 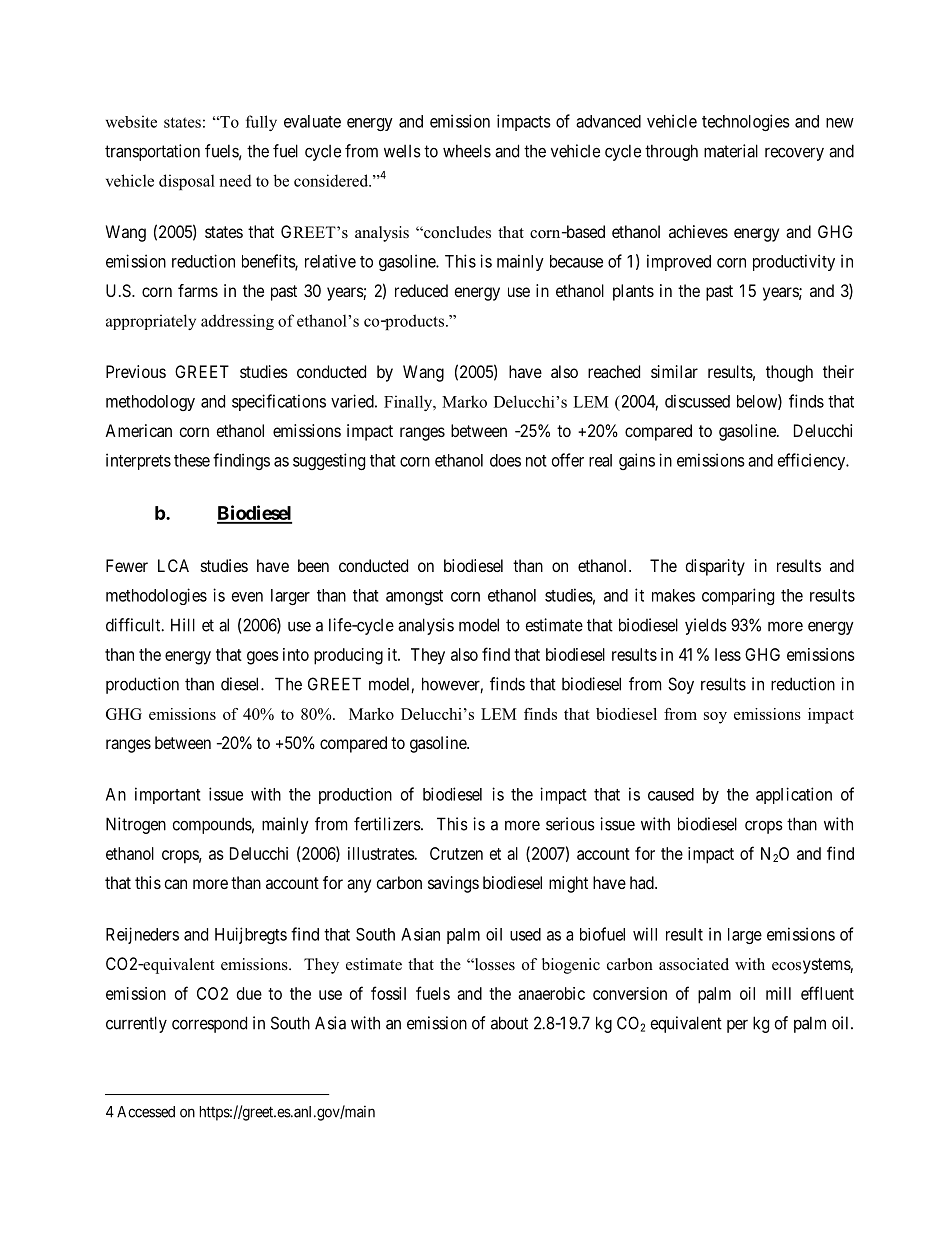 I want to click on material, so click(x=731, y=151).
